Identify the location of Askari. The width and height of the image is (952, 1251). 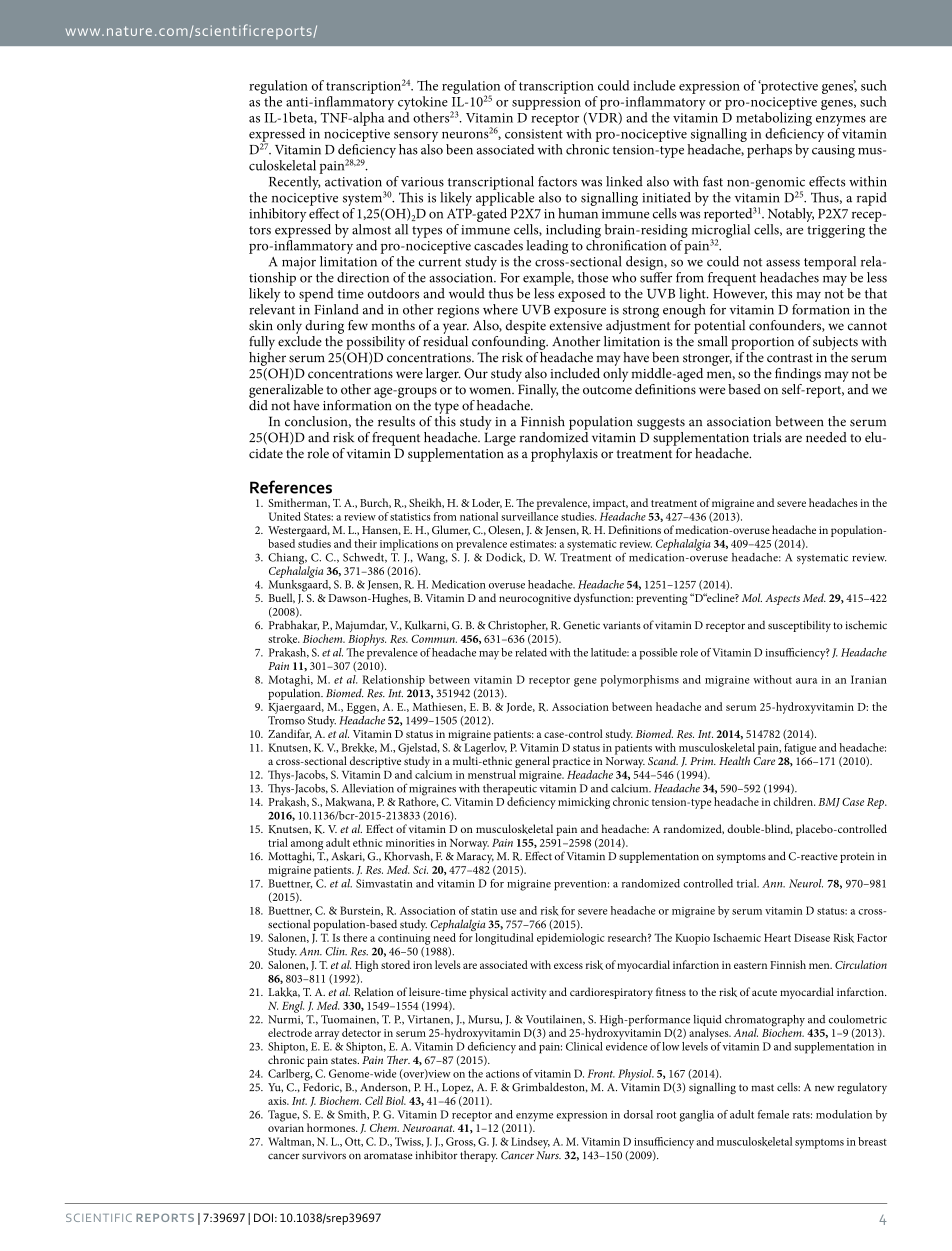
(348, 857).
